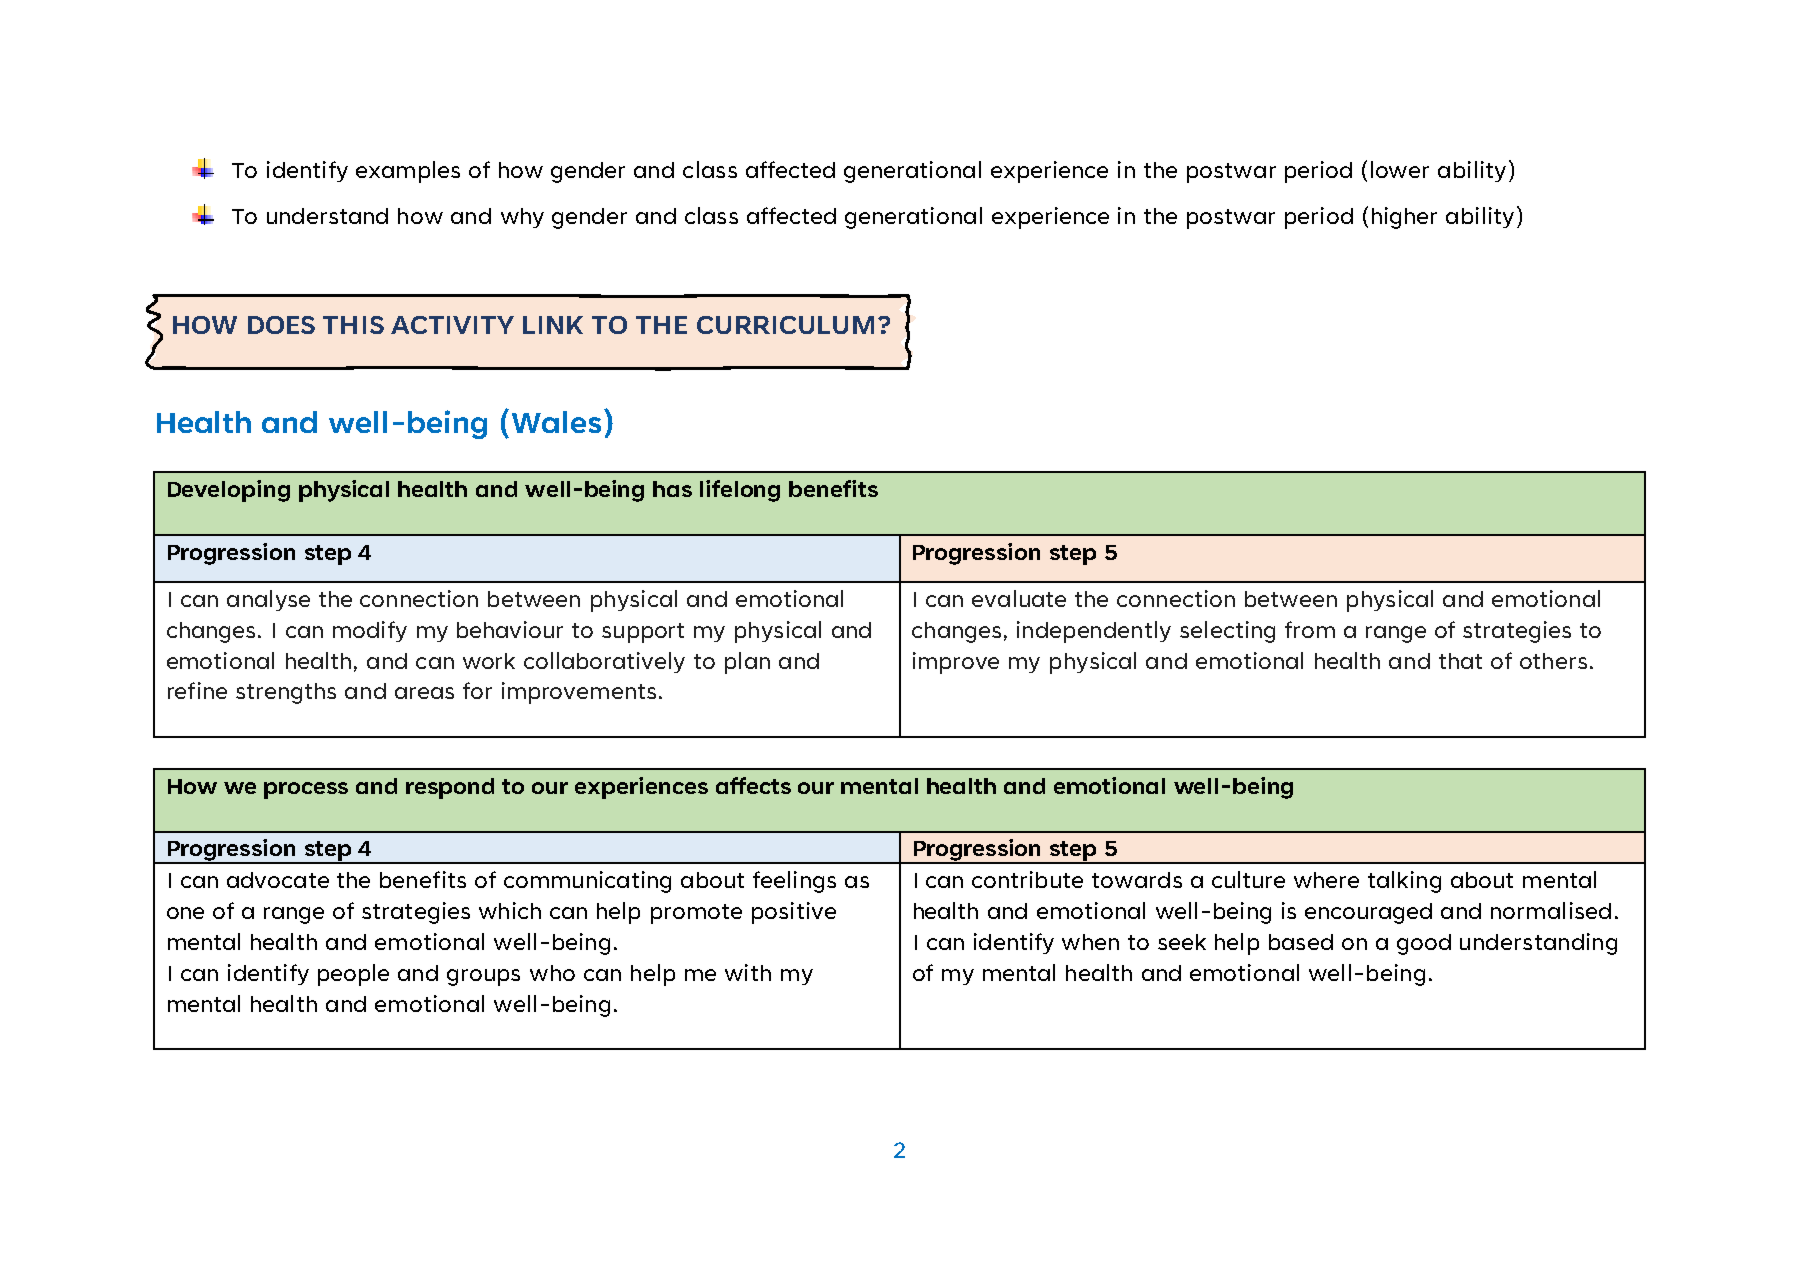 The width and height of the page is (1799, 1271). Describe the element at coordinates (785, 325) in the page. I see `CURRICULUM` at that location.
